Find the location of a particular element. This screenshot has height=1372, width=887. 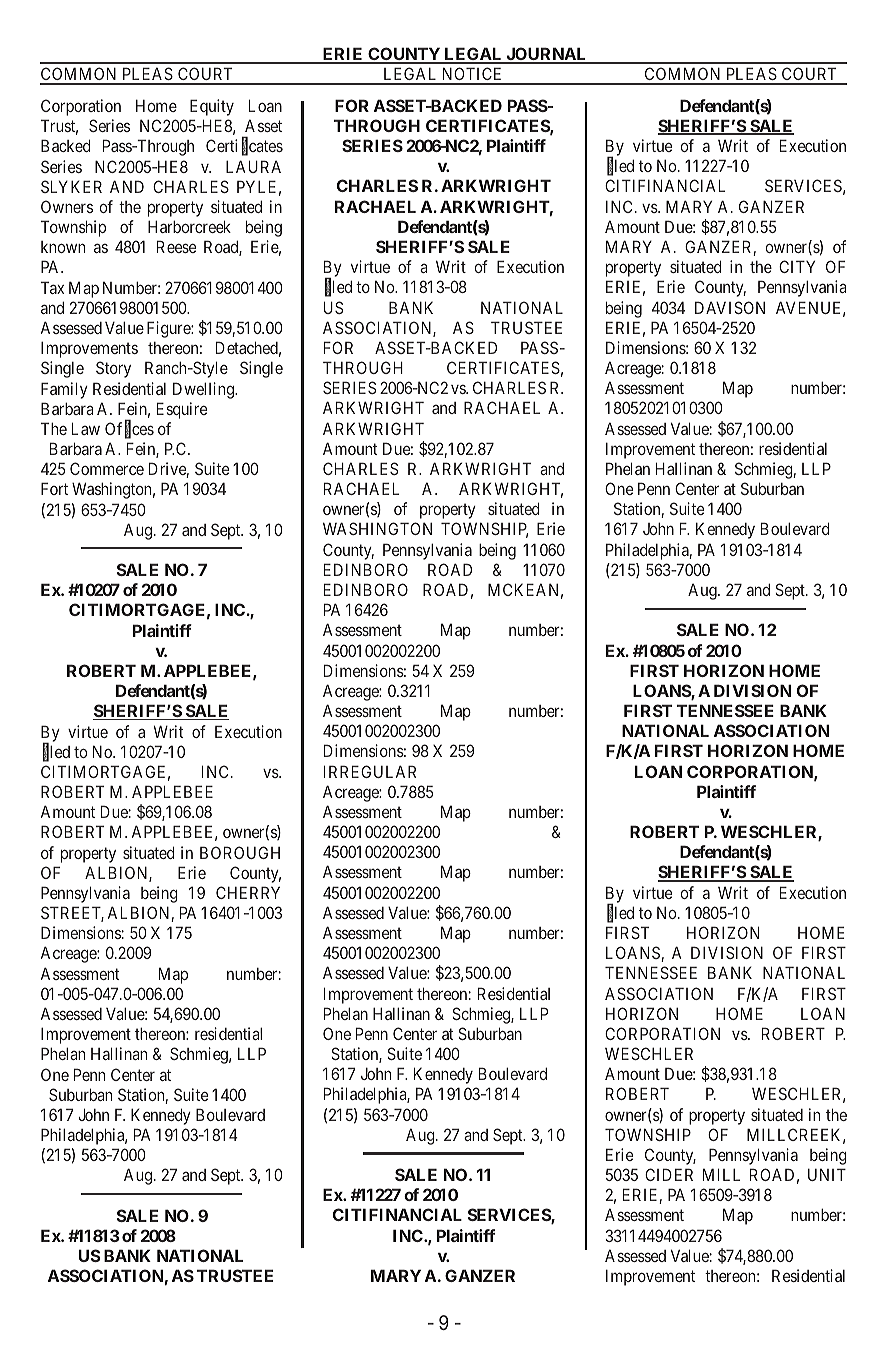

DAVISON is located at coordinates (730, 307).
